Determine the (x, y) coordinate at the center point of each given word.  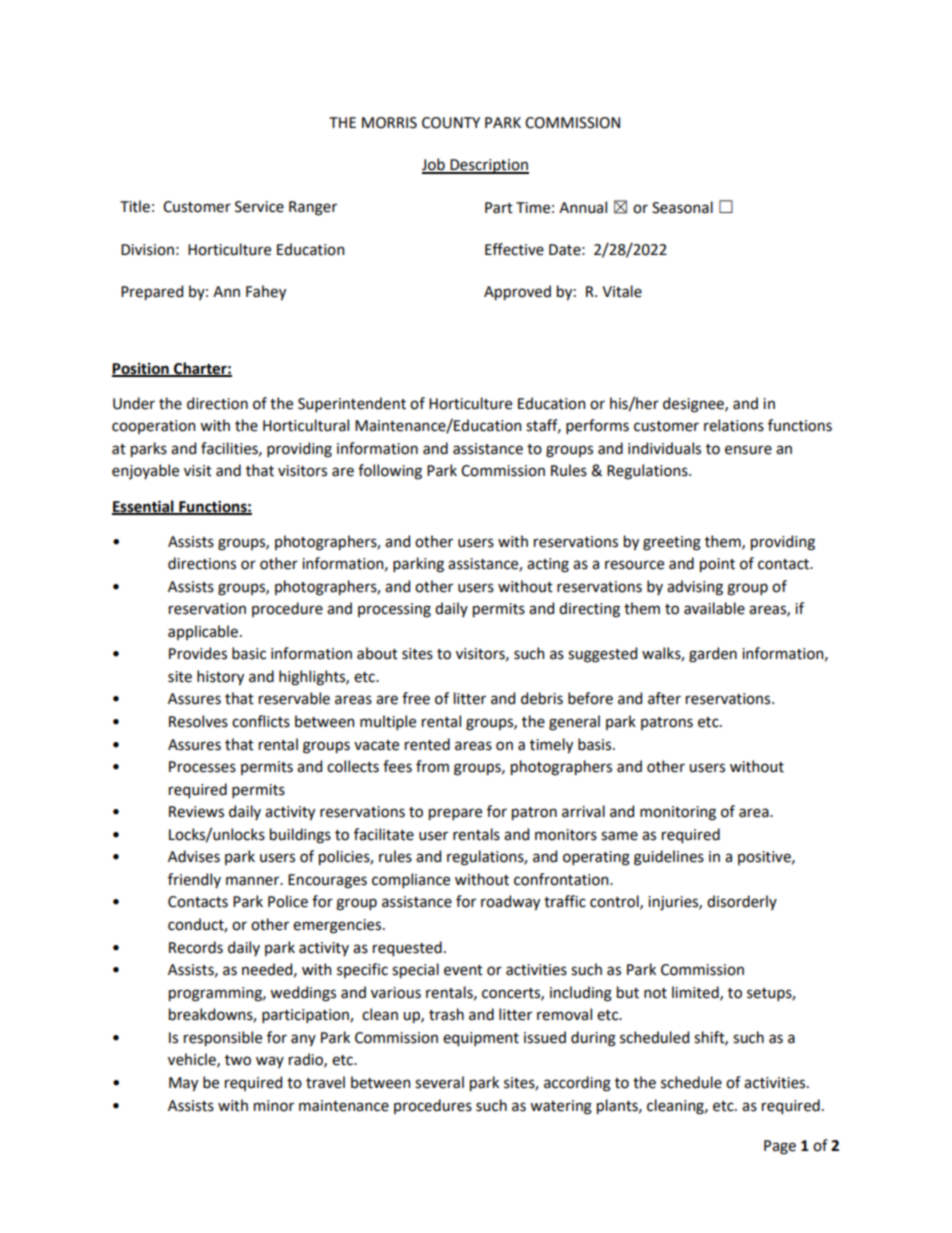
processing (394, 610)
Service (259, 207)
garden (713, 655)
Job (434, 165)
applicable (203, 632)
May (183, 1084)
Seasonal (682, 207)
